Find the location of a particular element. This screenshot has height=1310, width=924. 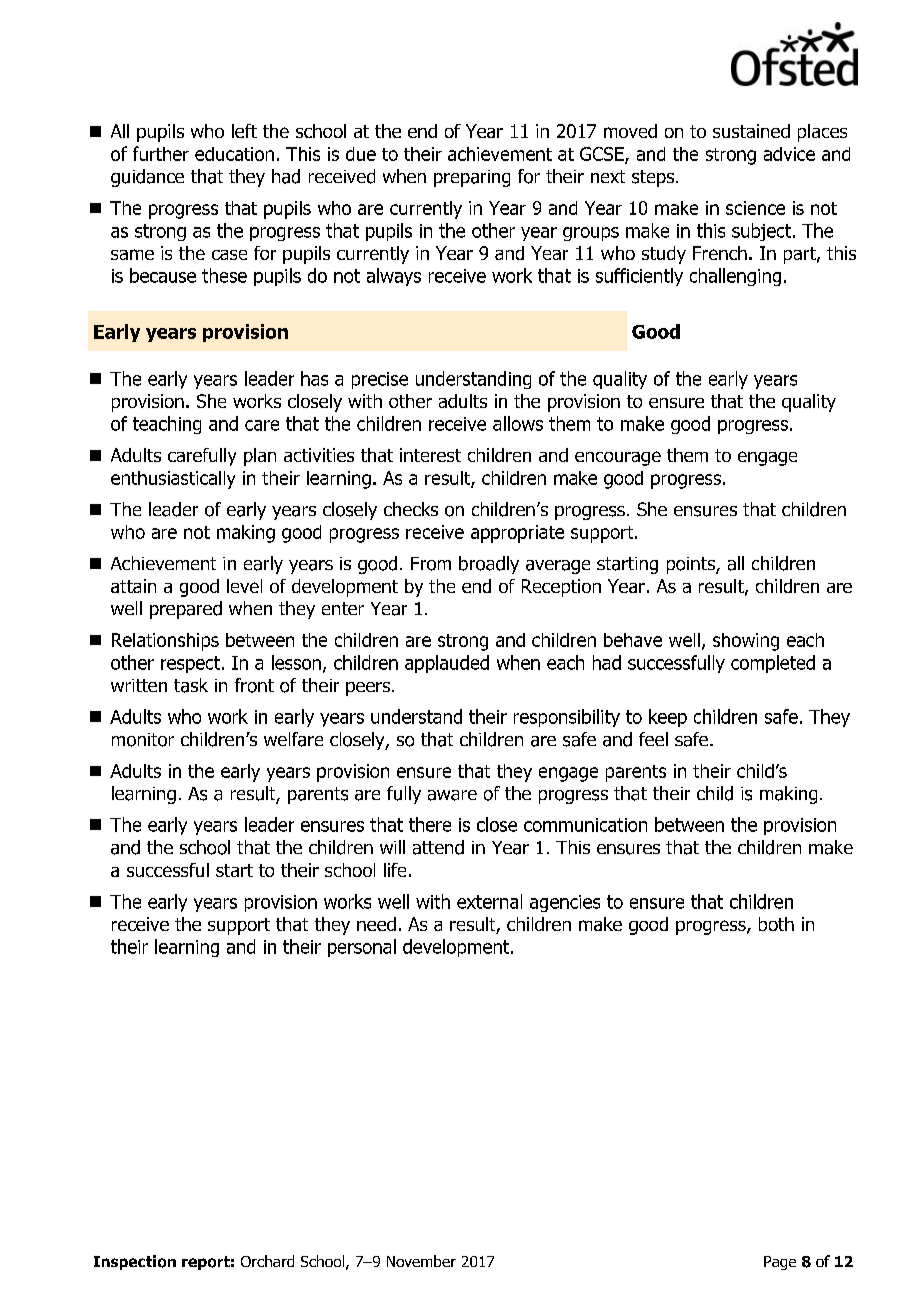

preparing is located at coordinates (472, 178).
